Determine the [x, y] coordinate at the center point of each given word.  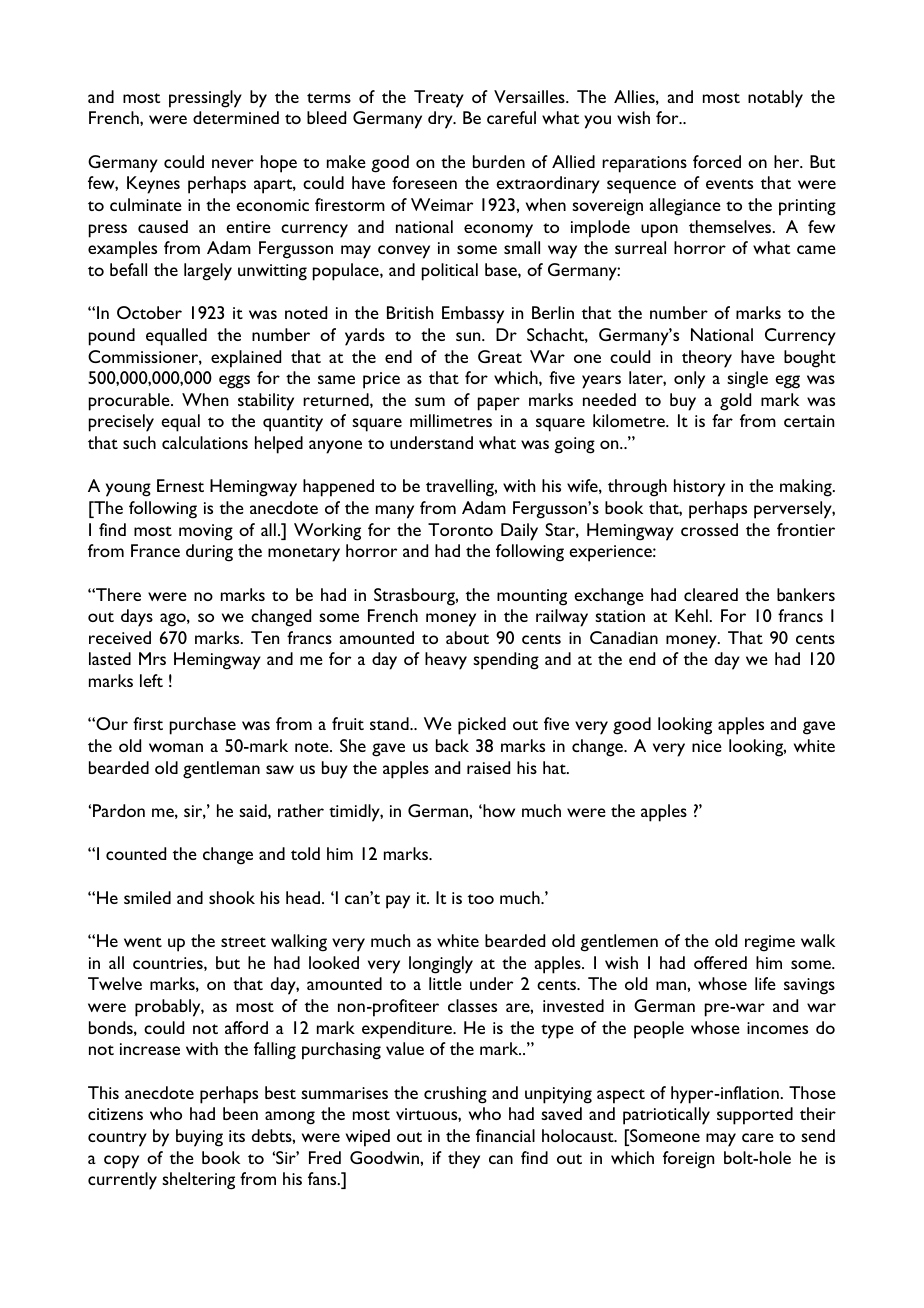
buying [199, 1138]
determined [236, 117]
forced [717, 161]
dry [441, 120]
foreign [688, 1160]
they [464, 1160]
